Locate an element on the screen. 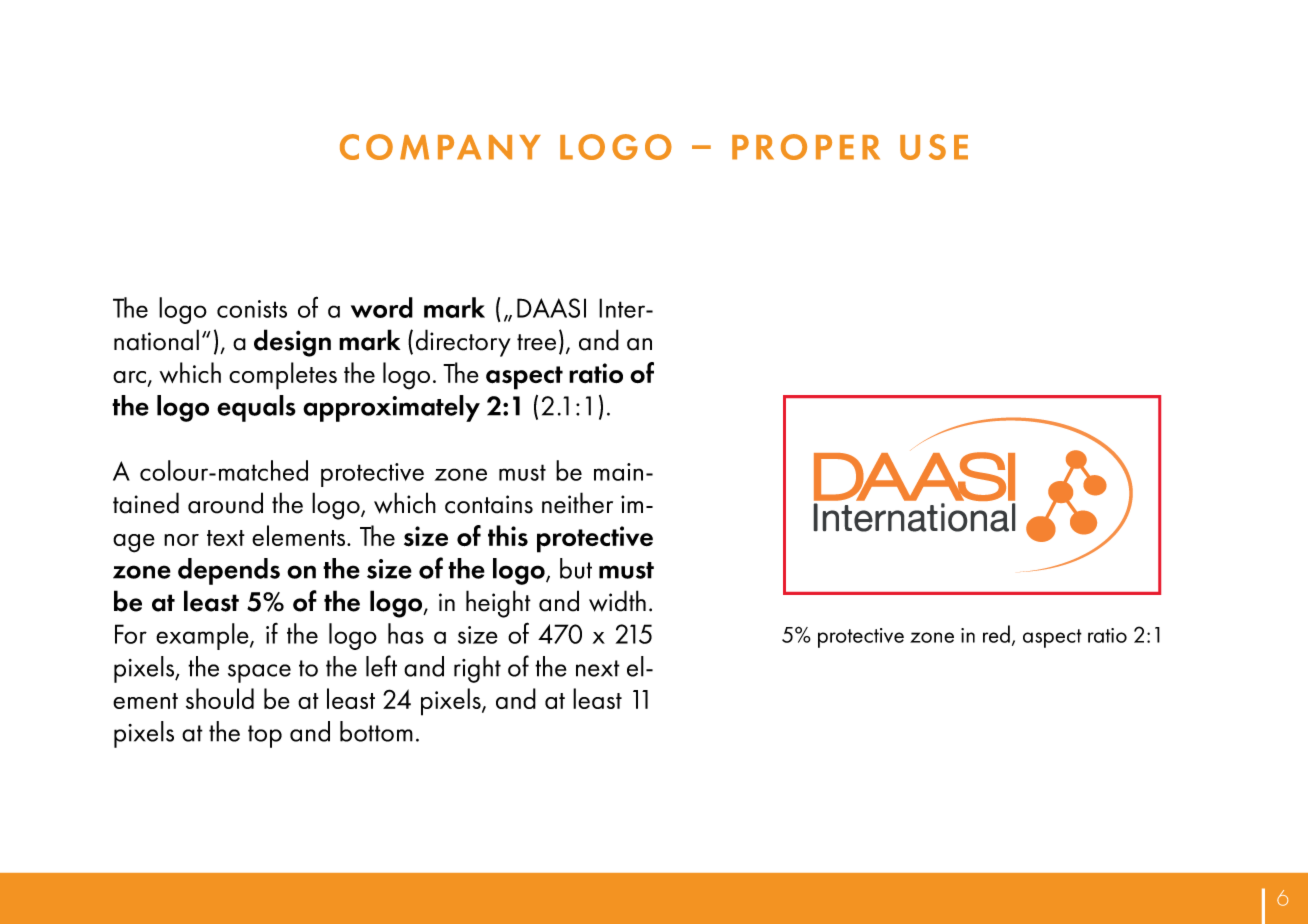 This screenshot has width=1308, height=924. but is located at coordinates (576, 568).
